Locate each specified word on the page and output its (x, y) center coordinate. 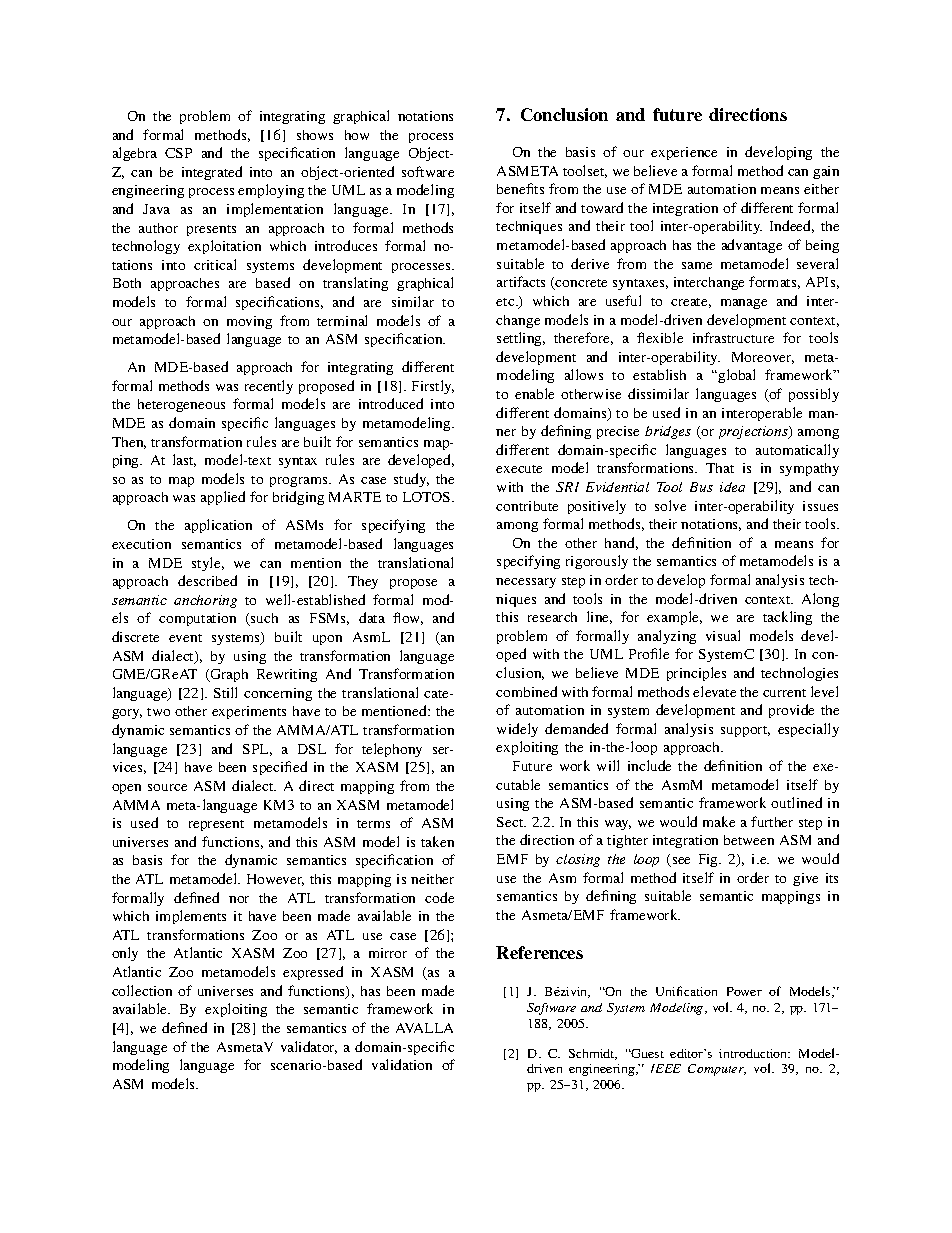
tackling (787, 618)
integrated (212, 173)
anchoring (205, 601)
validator (309, 1047)
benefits (520, 188)
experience (684, 153)
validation (402, 1064)
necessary (526, 583)
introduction (754, 1053)
